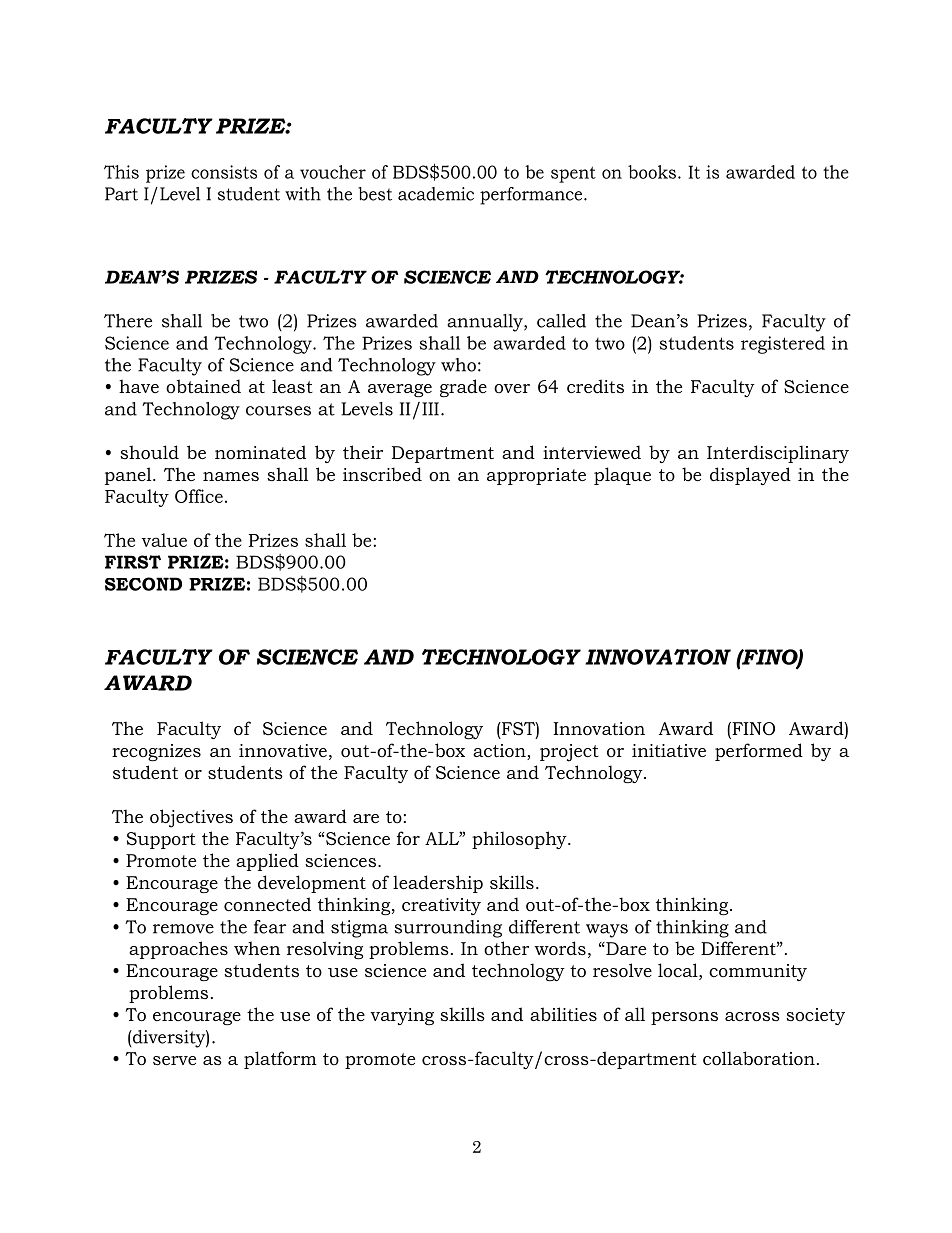  Describe the element at coordinates (759, 1058) in the screenshot. I see `collaboration` at that location.
